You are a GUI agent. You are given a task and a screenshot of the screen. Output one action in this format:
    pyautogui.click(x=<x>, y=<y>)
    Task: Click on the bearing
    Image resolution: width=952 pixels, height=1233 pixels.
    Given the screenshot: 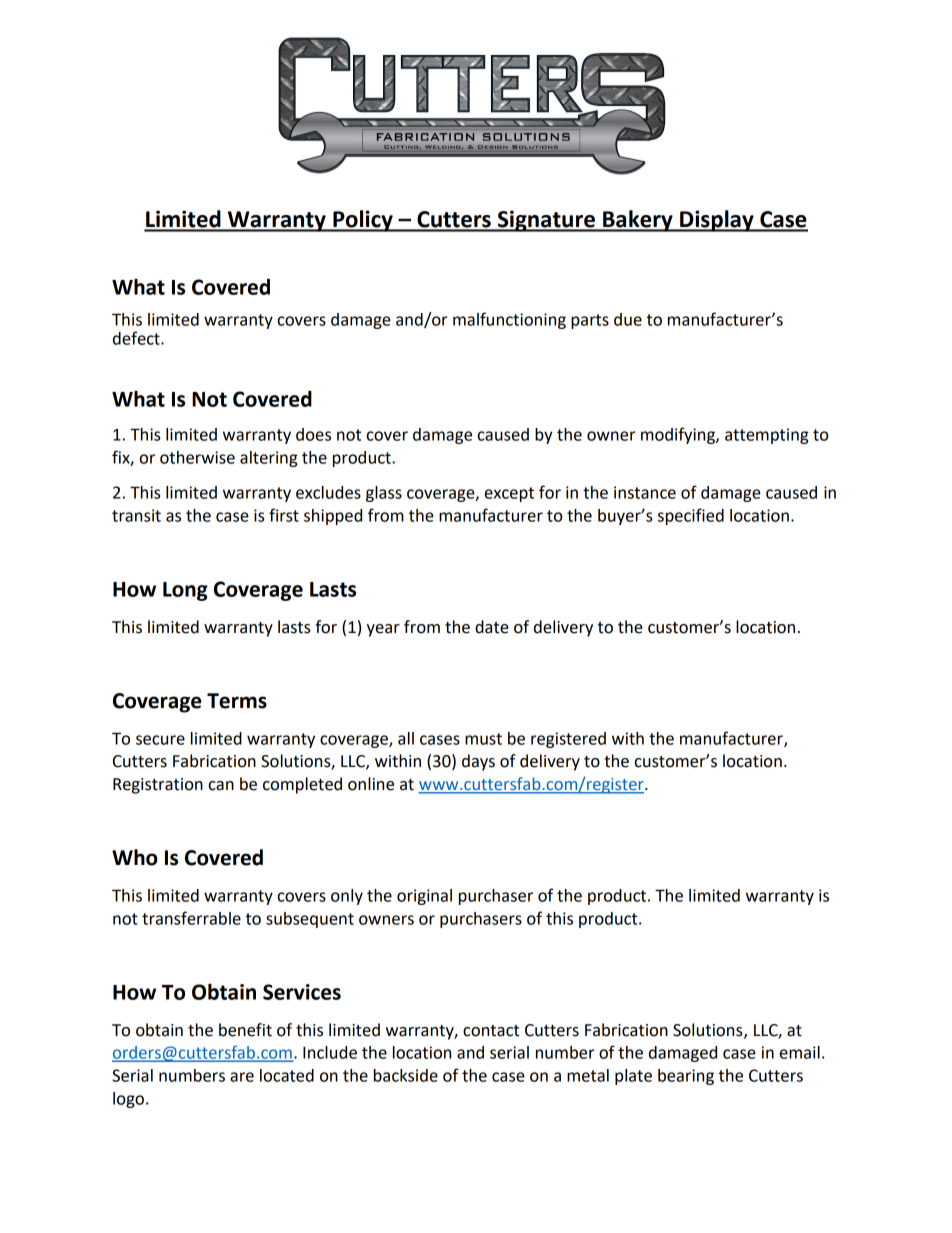 What is the action you would take?
    pyautogui.click(x=686, y=1077)
